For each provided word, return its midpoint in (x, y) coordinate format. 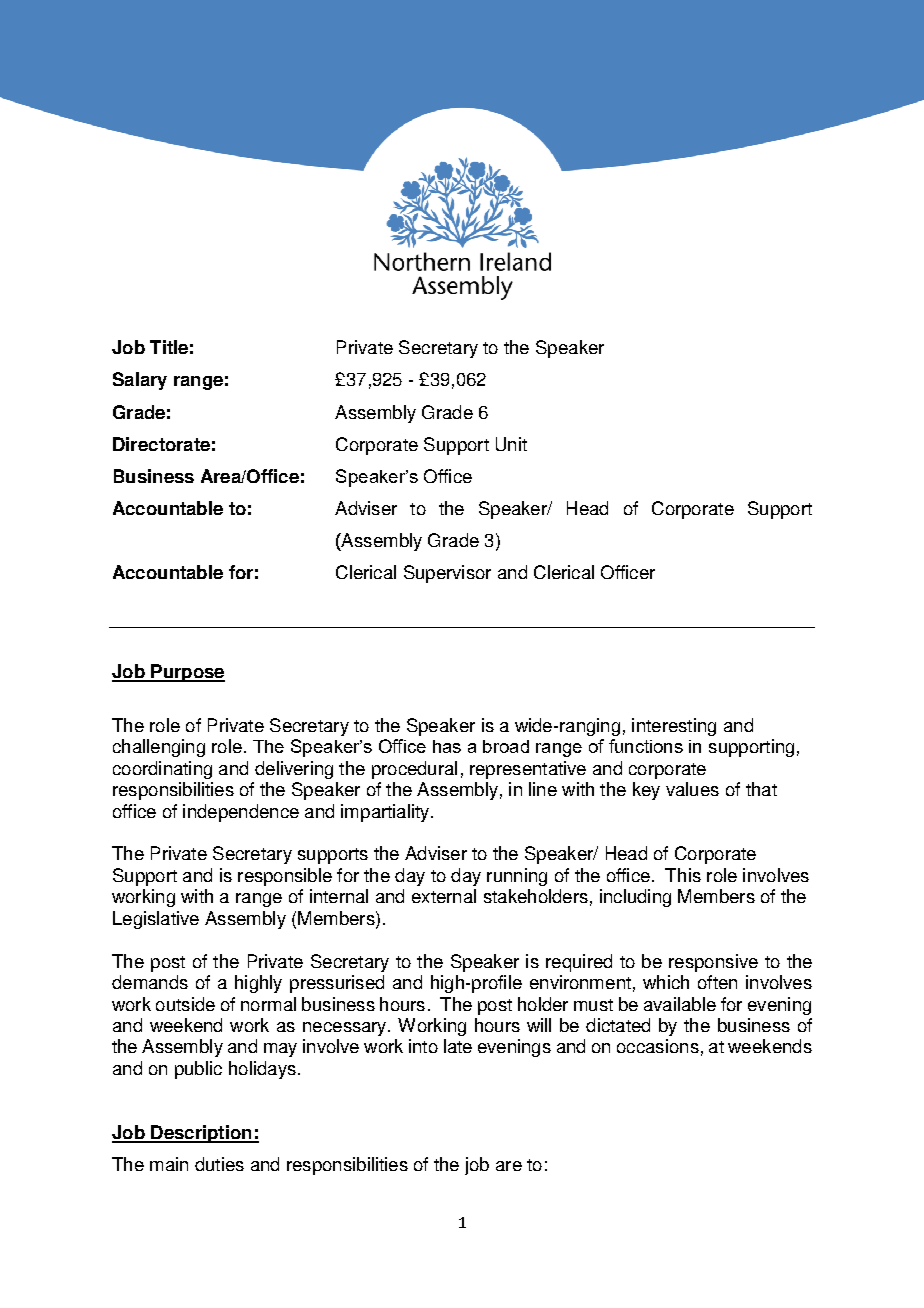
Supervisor (447, 574)
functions (646, 746)
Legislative (156, 920)
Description (201, 1134)
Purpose (187, 673)
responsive (713, 963)
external (444, 896)
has (447, 746)
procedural (414, 770)
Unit (511, 444)
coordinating (162, 770)
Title (169, 347)
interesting (674, 727)
